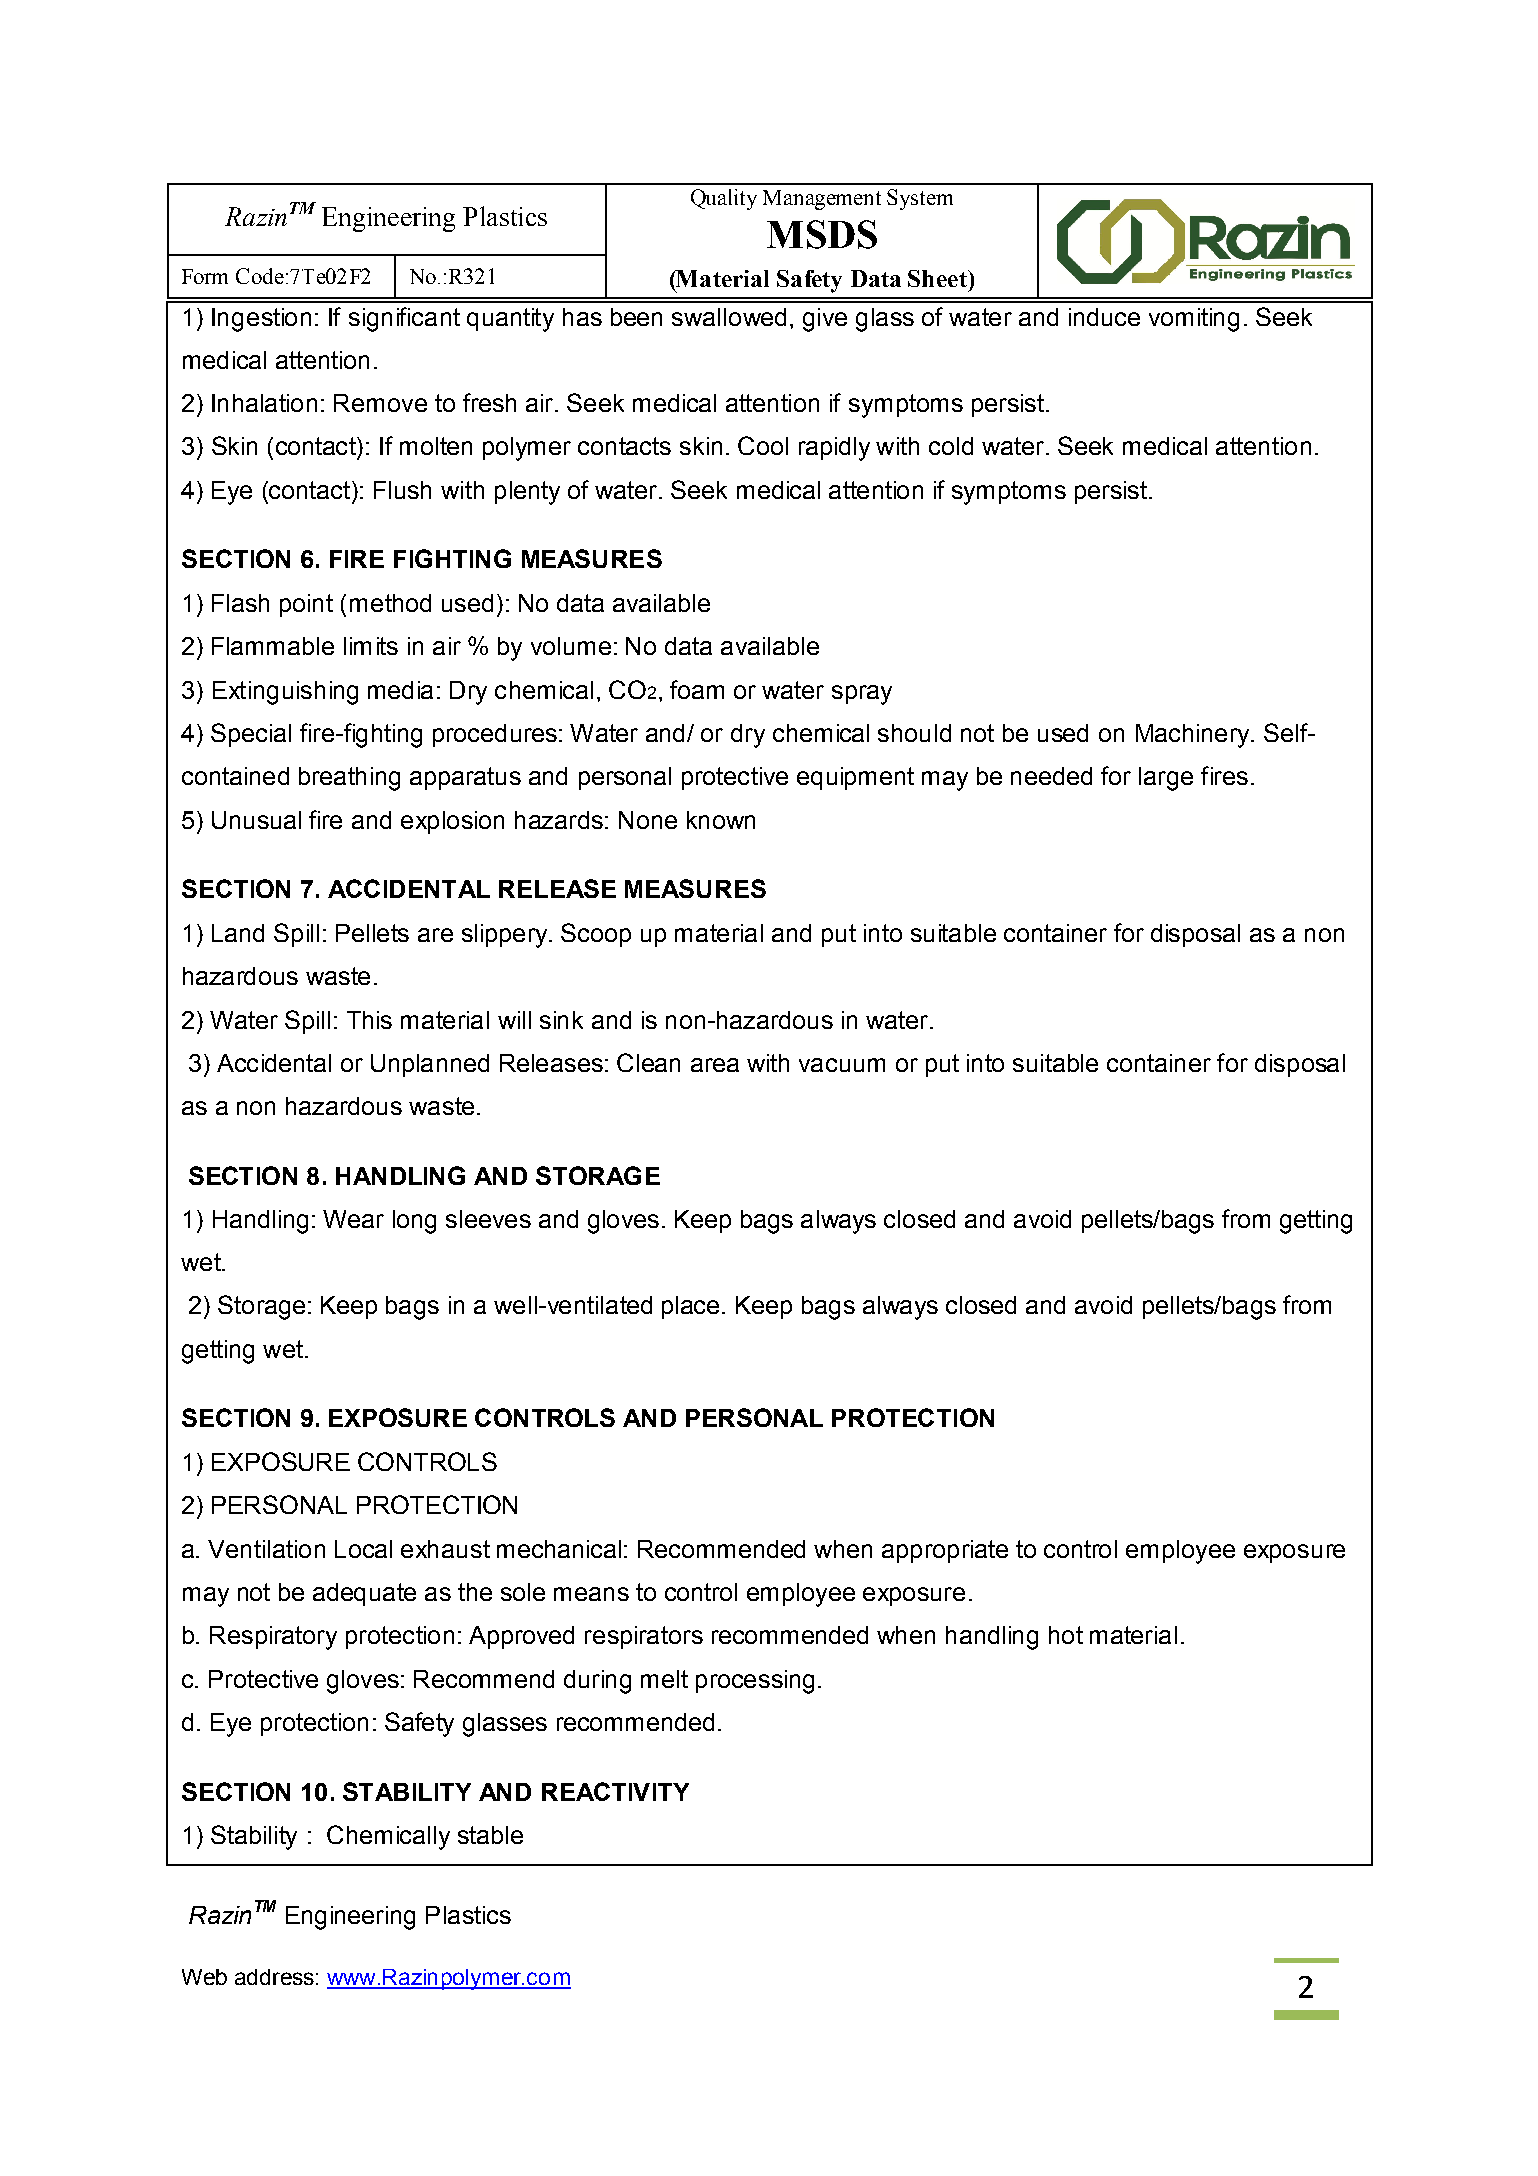 This page has width=1538, height=2176. Describe the element at coordinates (1104, 317) in the page. I see `induce` at that location.
